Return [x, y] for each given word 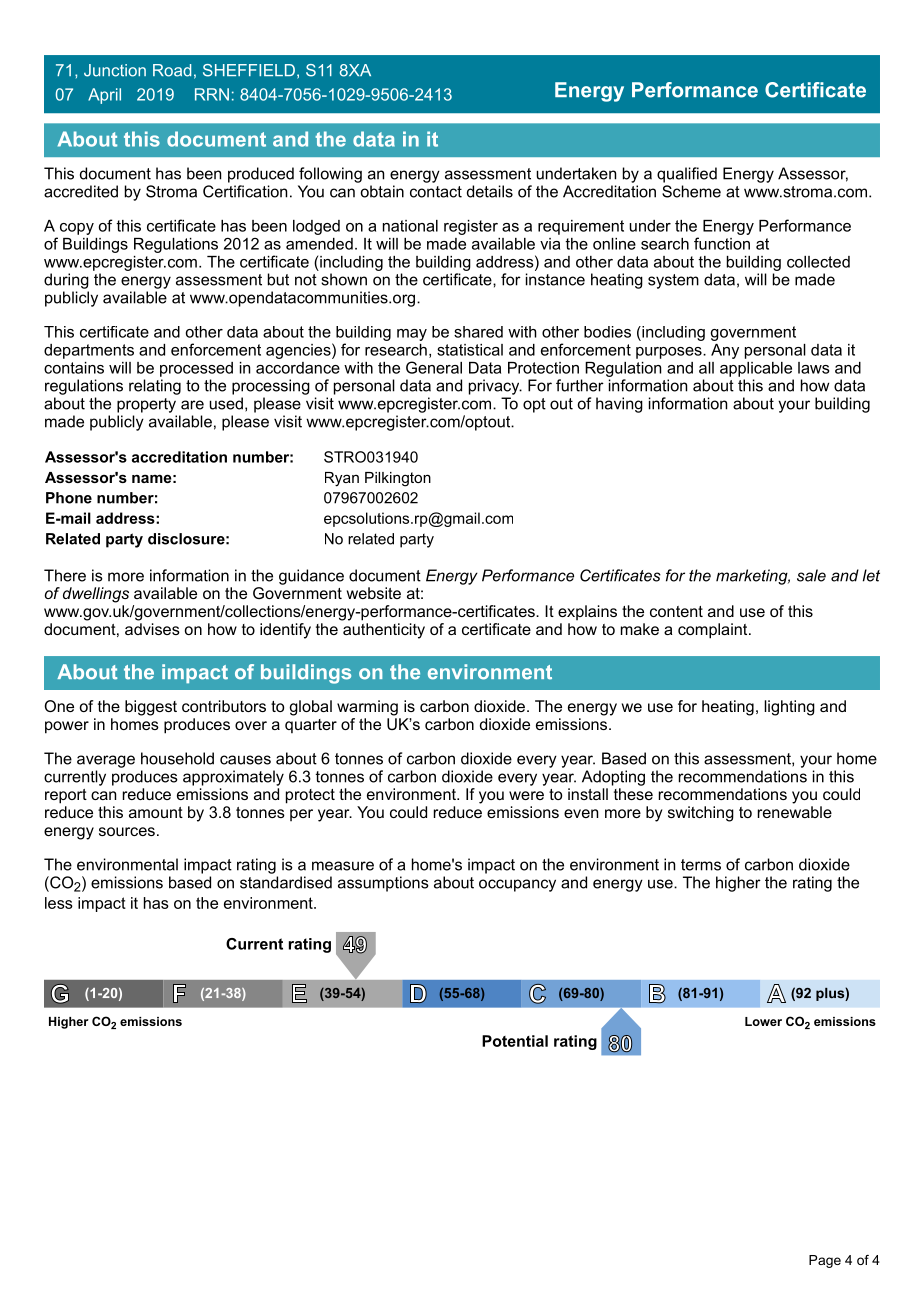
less [59, 903]
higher [738, 884]
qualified [687, 175]
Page [825, 1261]
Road [172, 70]
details [490, 191]
